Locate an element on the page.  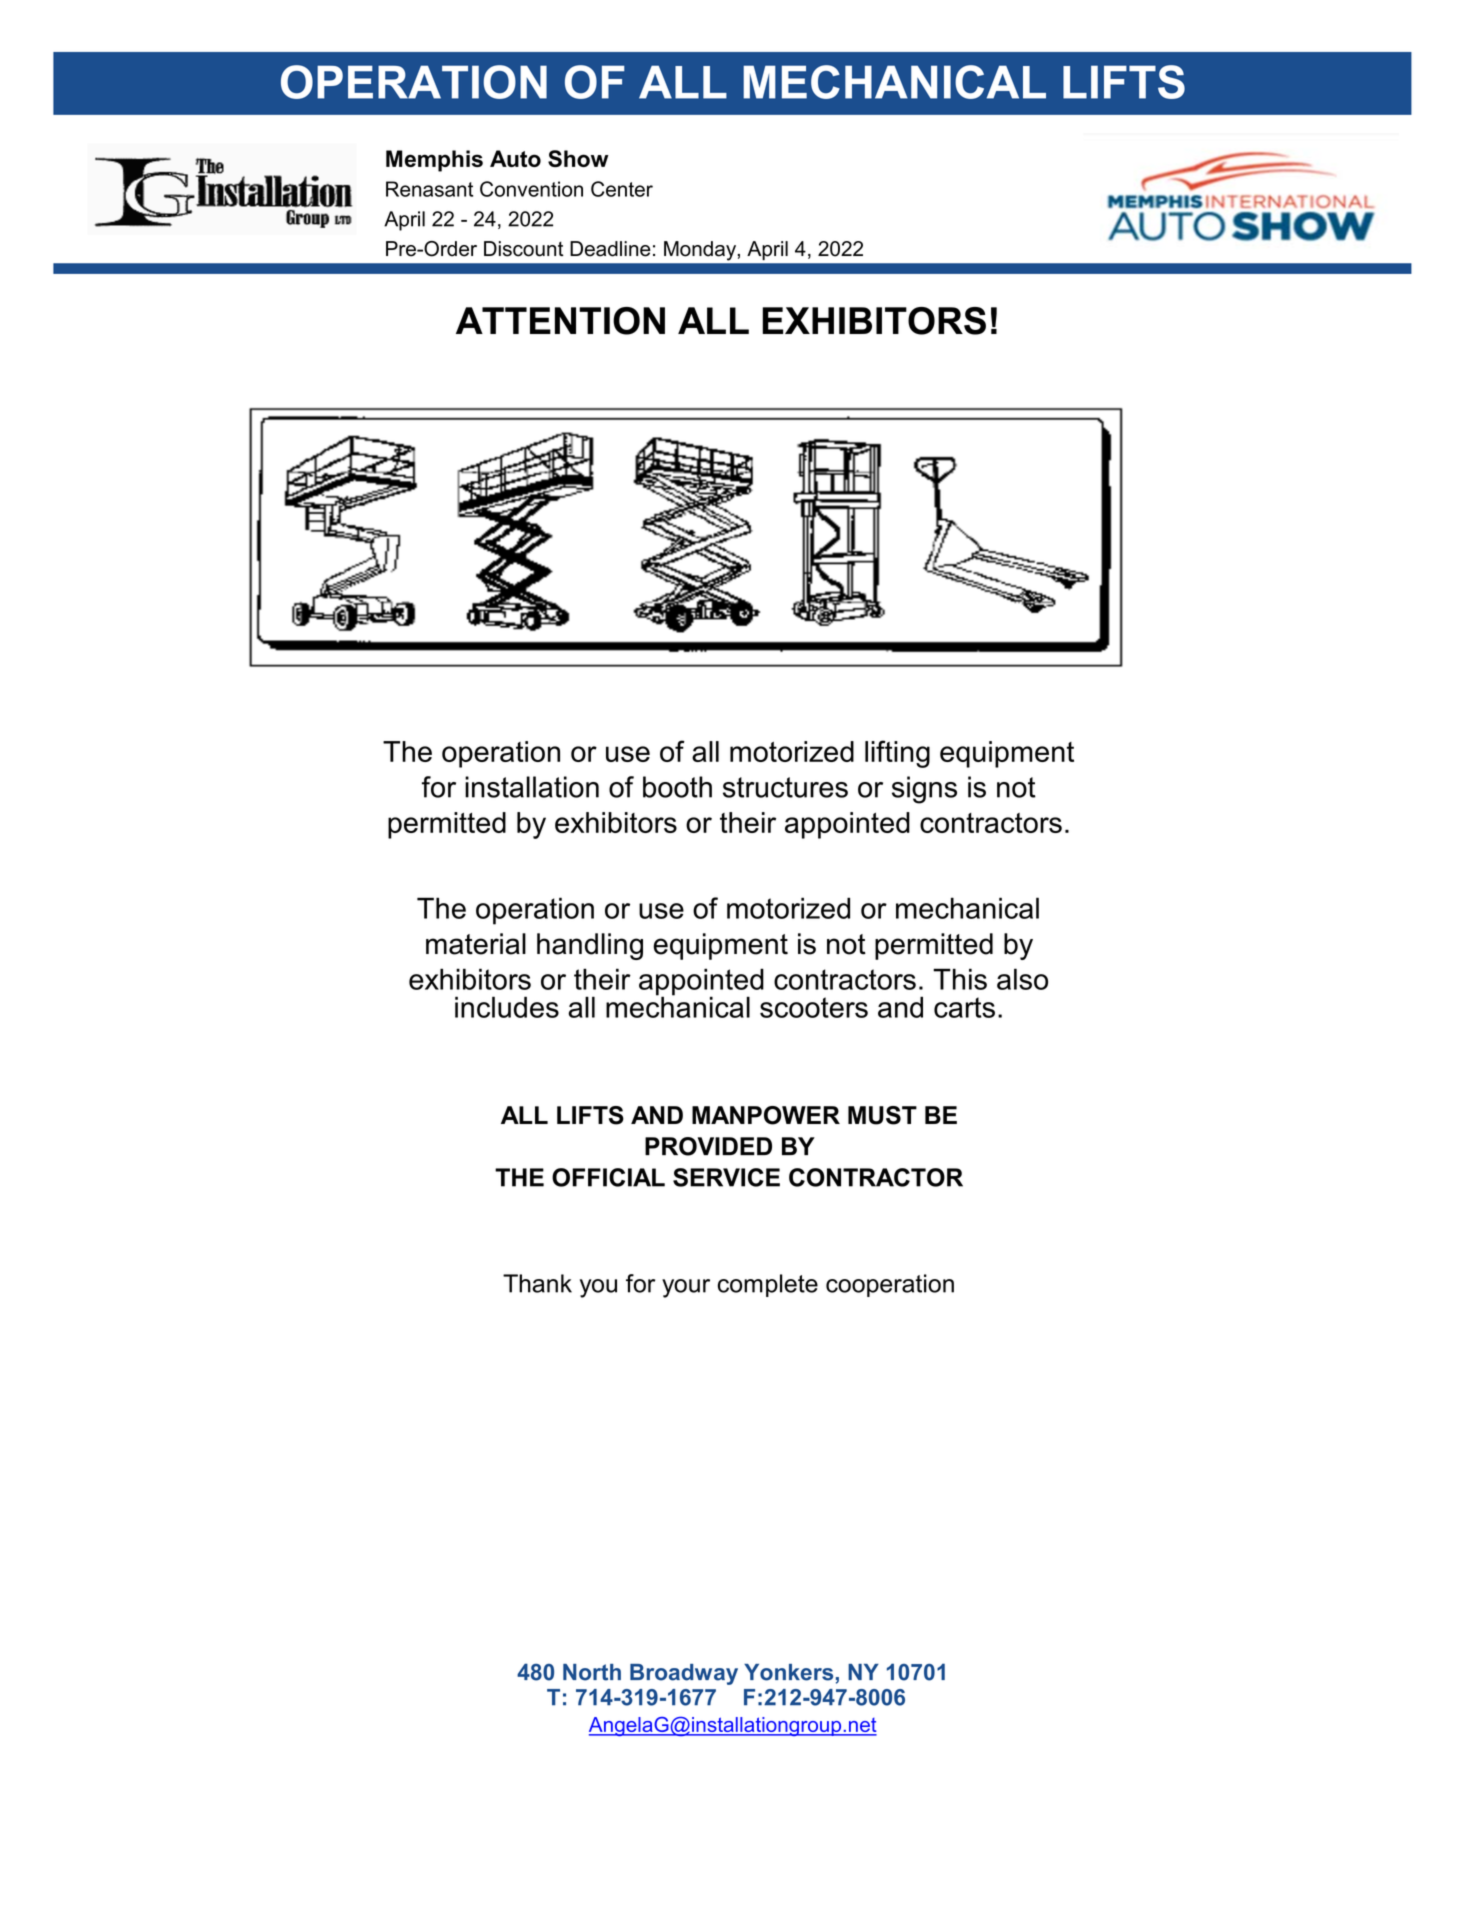
Center is located at coordinates (622, 189).
